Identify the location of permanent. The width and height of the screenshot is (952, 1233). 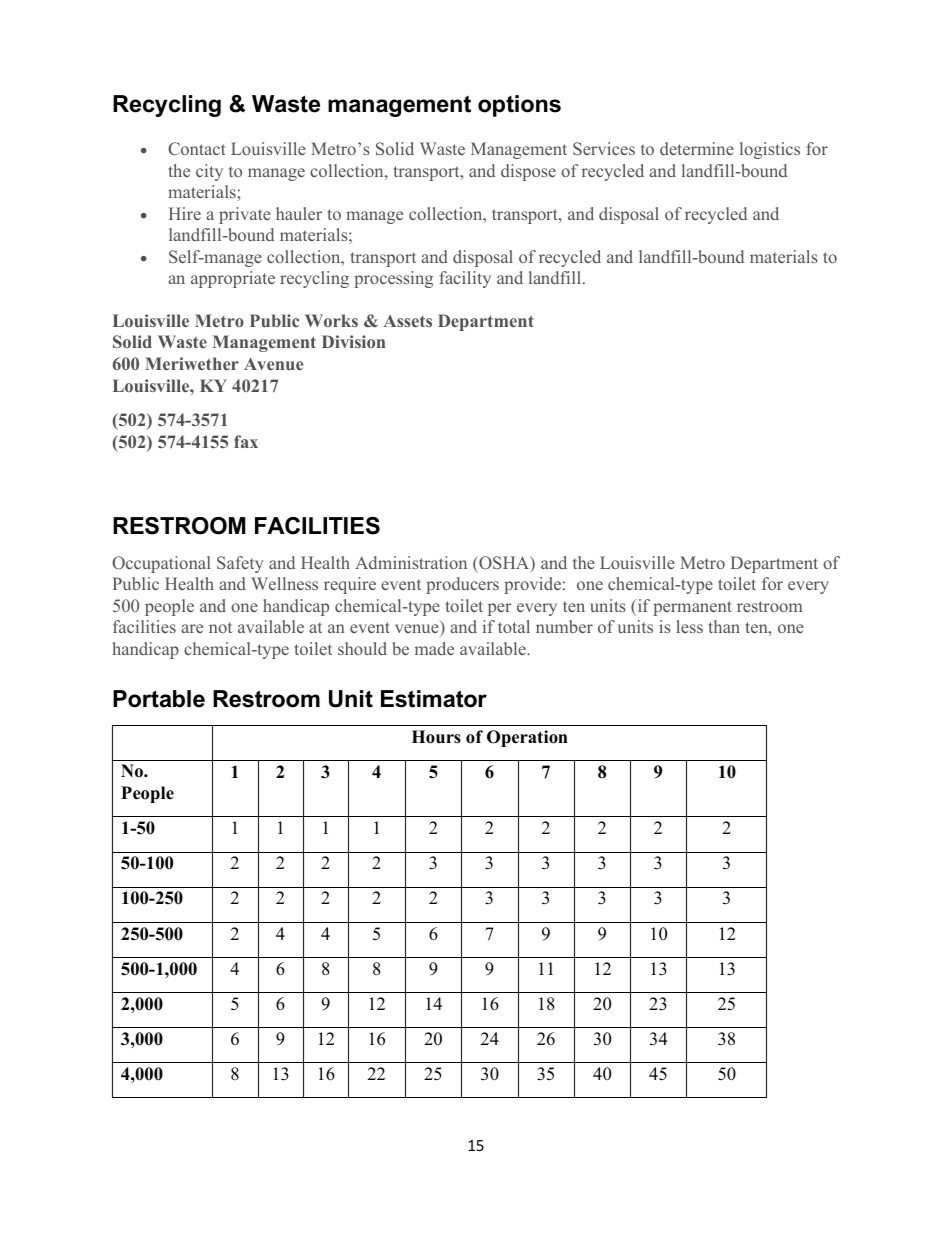
(692, 608).
